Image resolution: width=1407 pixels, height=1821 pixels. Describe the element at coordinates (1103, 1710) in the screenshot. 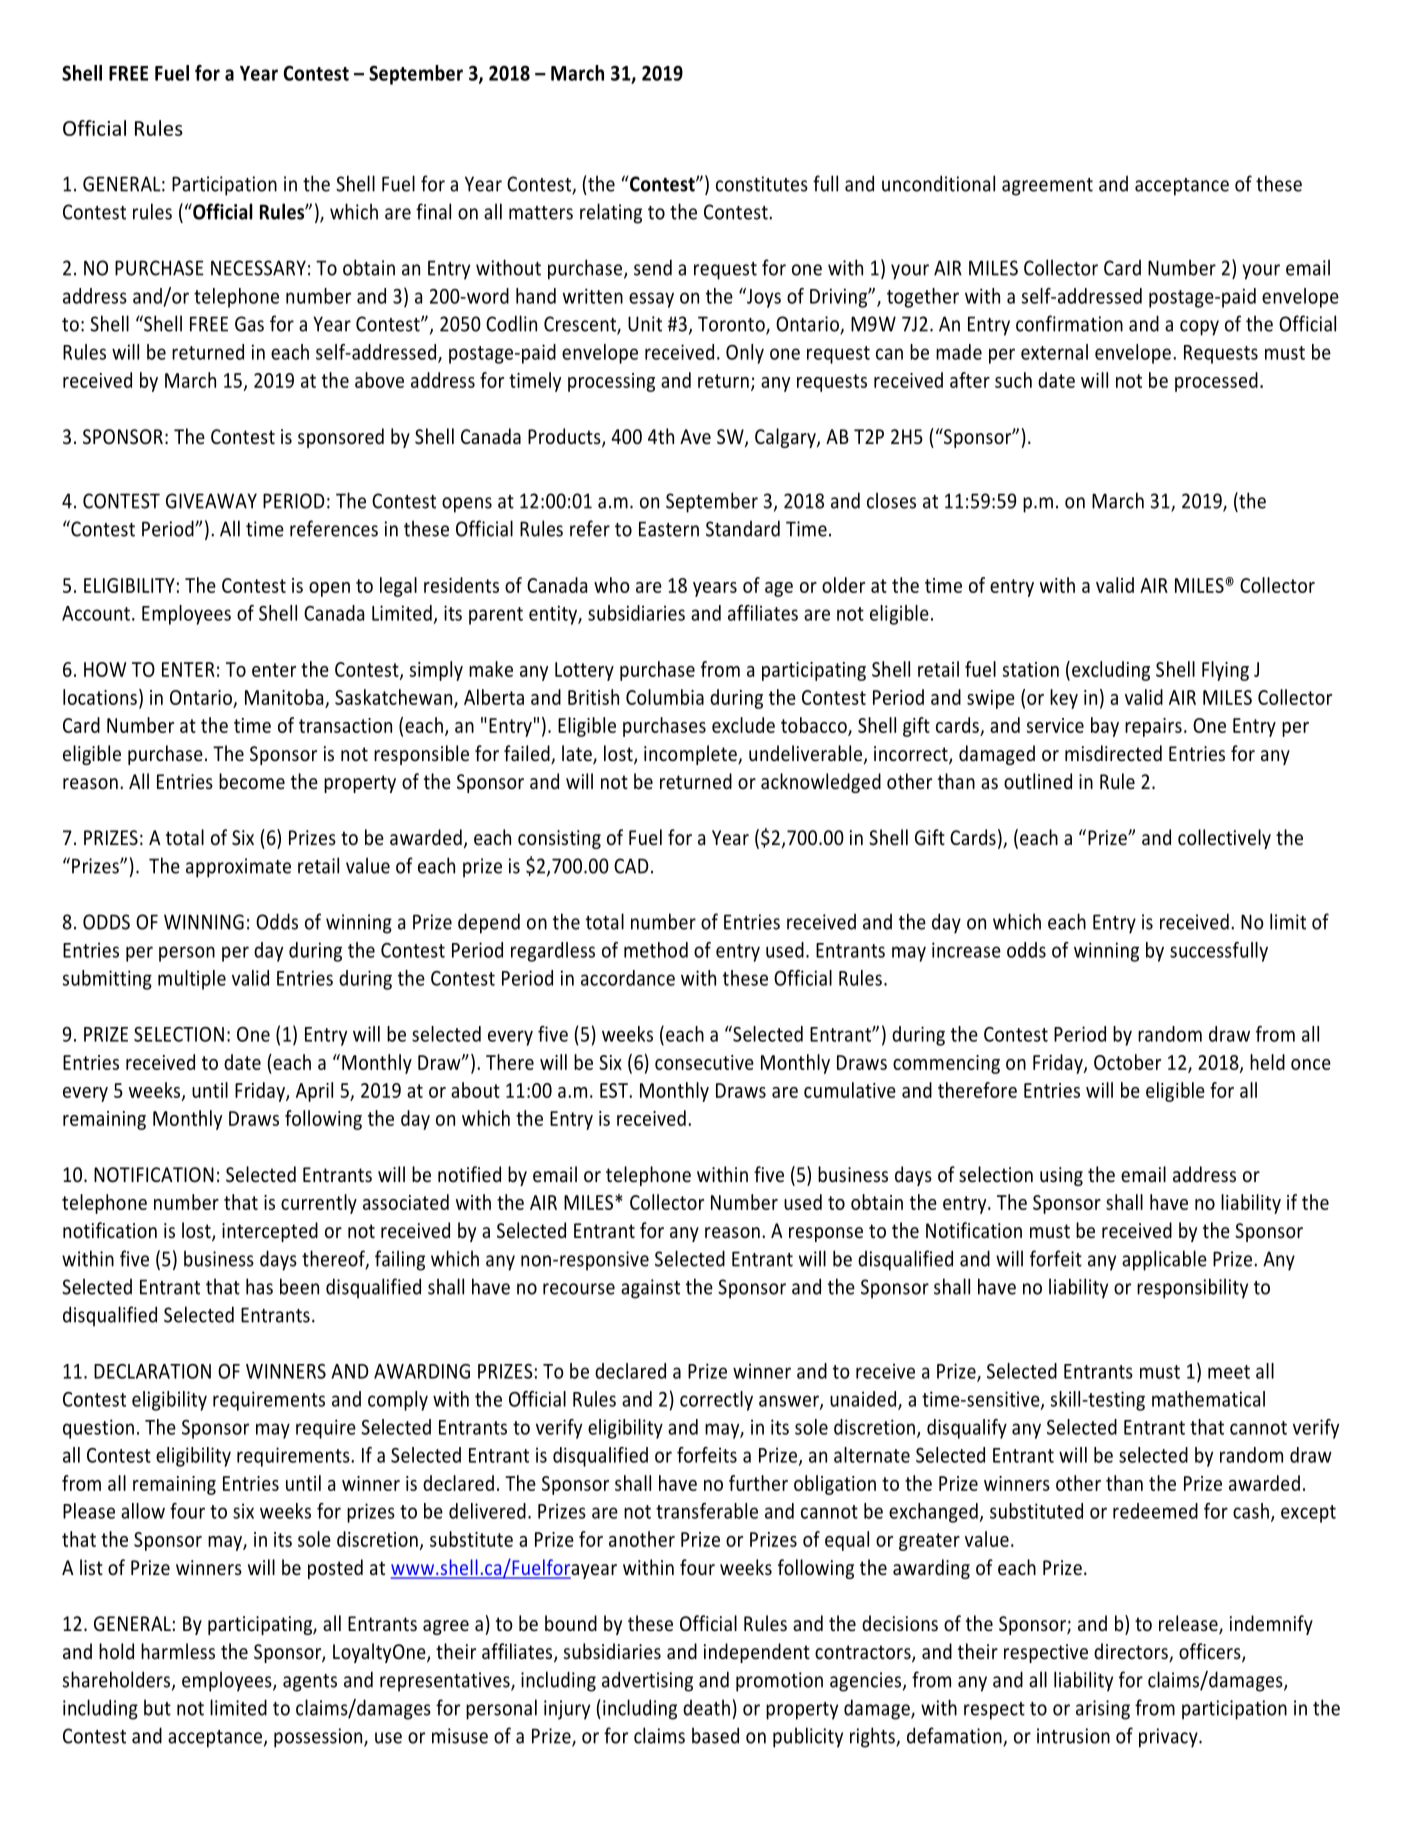

I see `arising` at that location.
